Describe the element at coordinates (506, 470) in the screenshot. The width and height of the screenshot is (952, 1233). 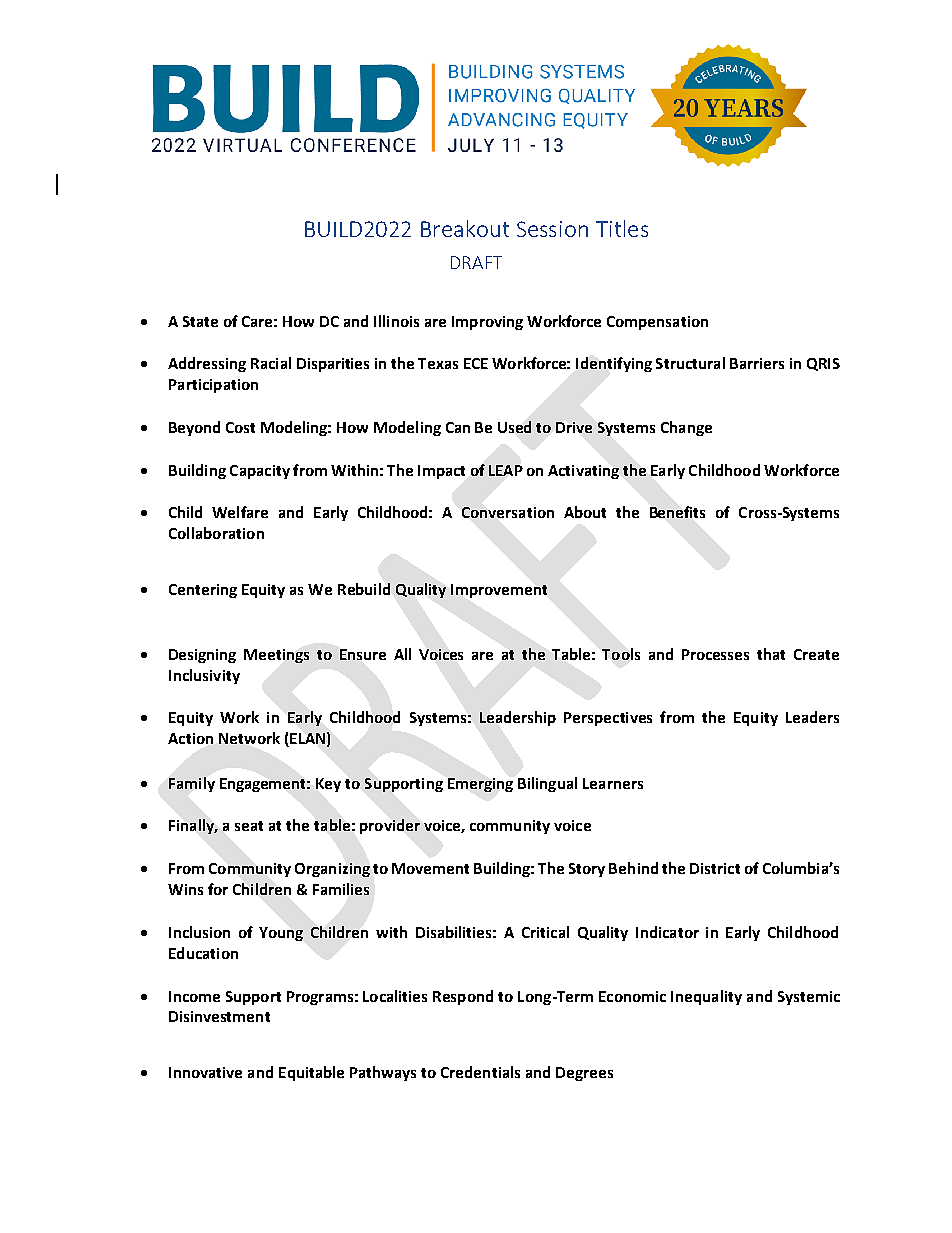
I see `LEAP` at that location.
